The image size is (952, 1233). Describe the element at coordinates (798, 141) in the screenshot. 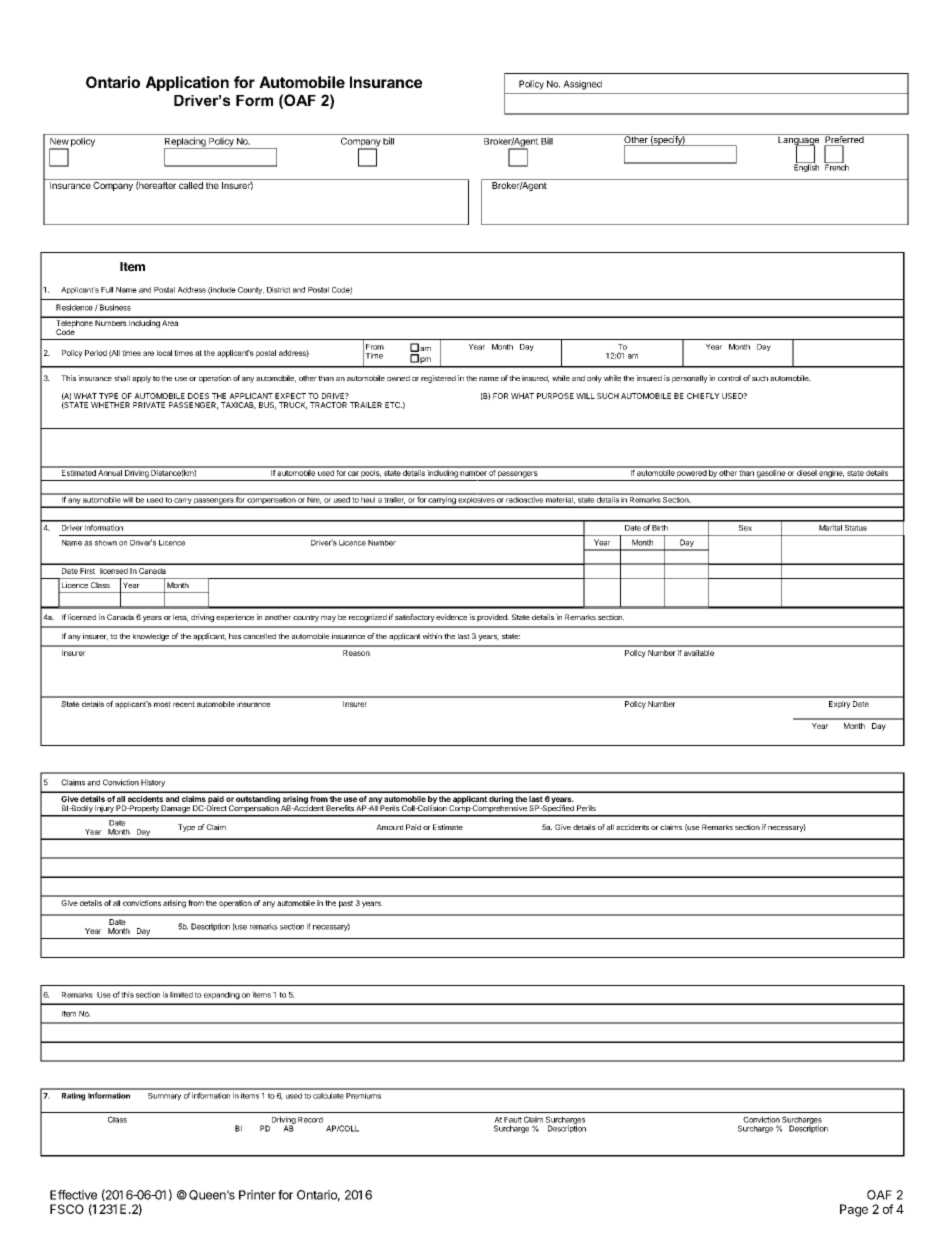

I see `Language` at that location.
